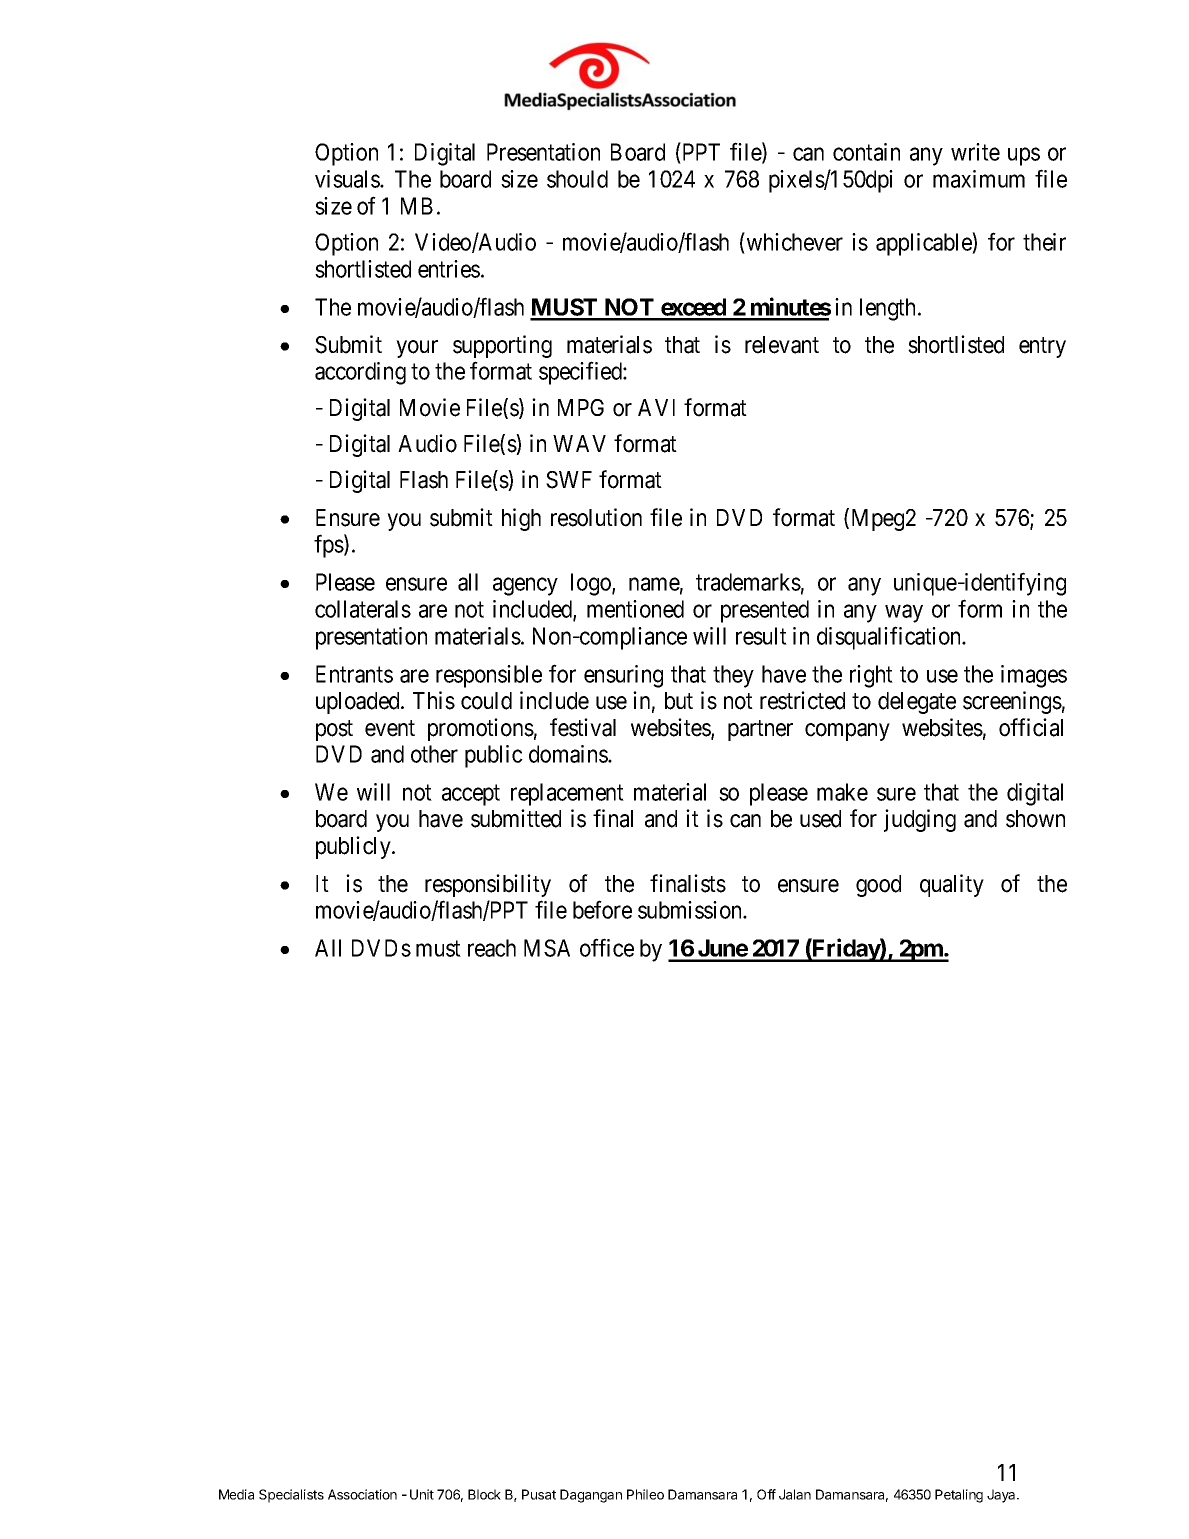 This screenshot has width=1189, height=1539. Describe the element at coordinates (334, 730) in the screenshot. I see `post` at that location.
